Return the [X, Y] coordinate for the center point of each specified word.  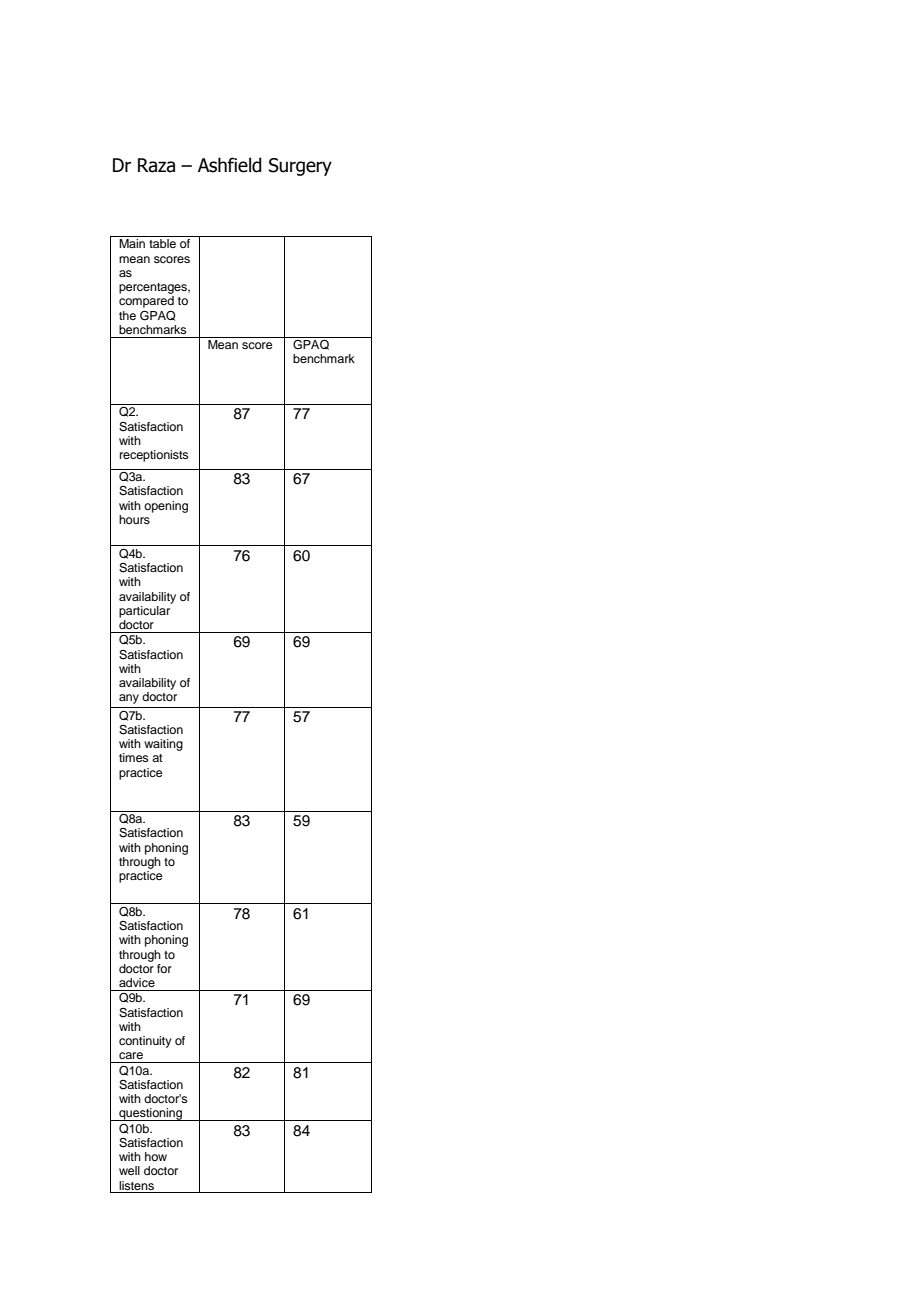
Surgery [300, 167]
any [129, 699]
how [156, 1156]
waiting [163, 745]
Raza [156, 165]
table [162, 243]
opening [166, 507]
